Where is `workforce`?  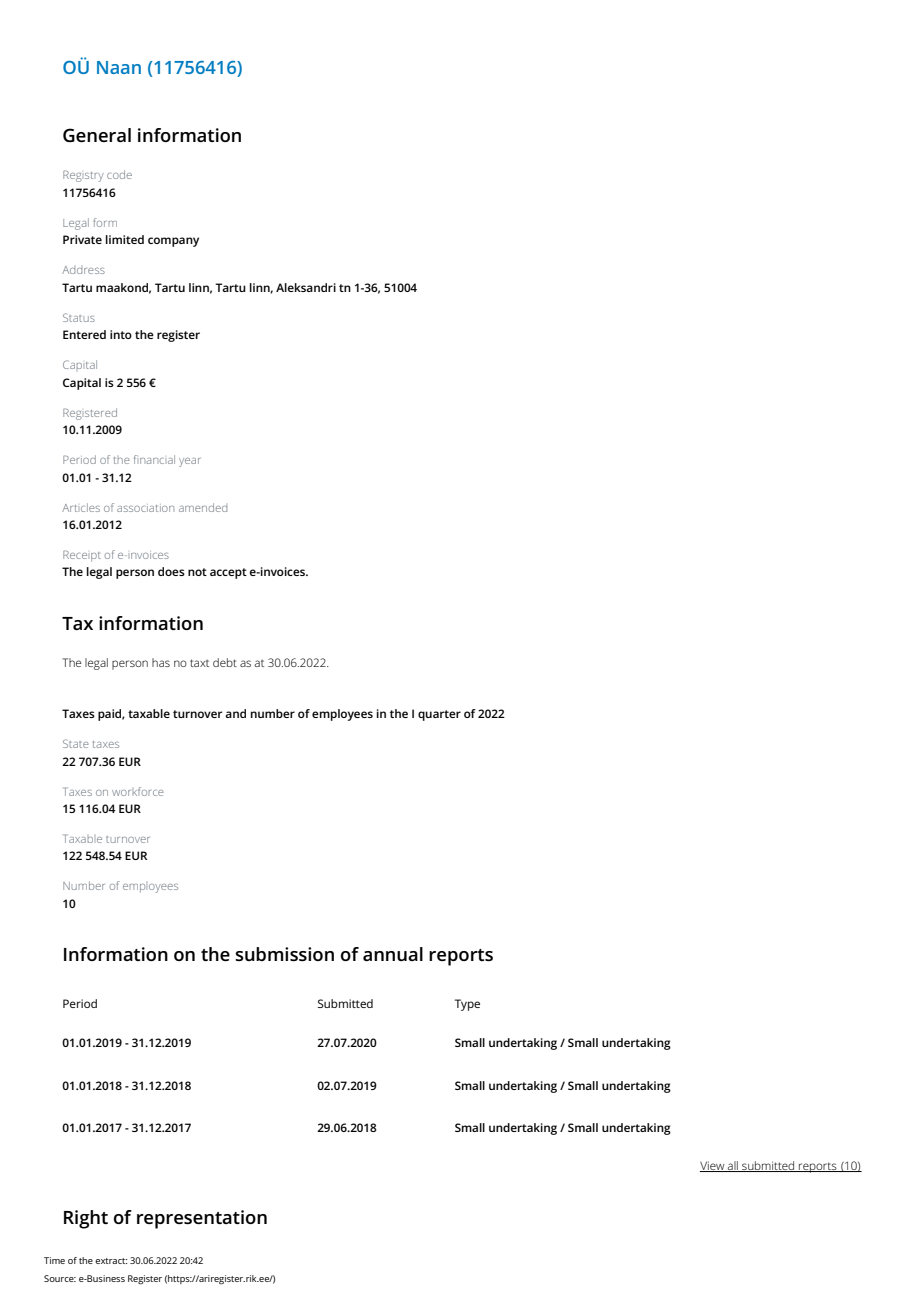
workforce is located at coordinates (138, 791).
